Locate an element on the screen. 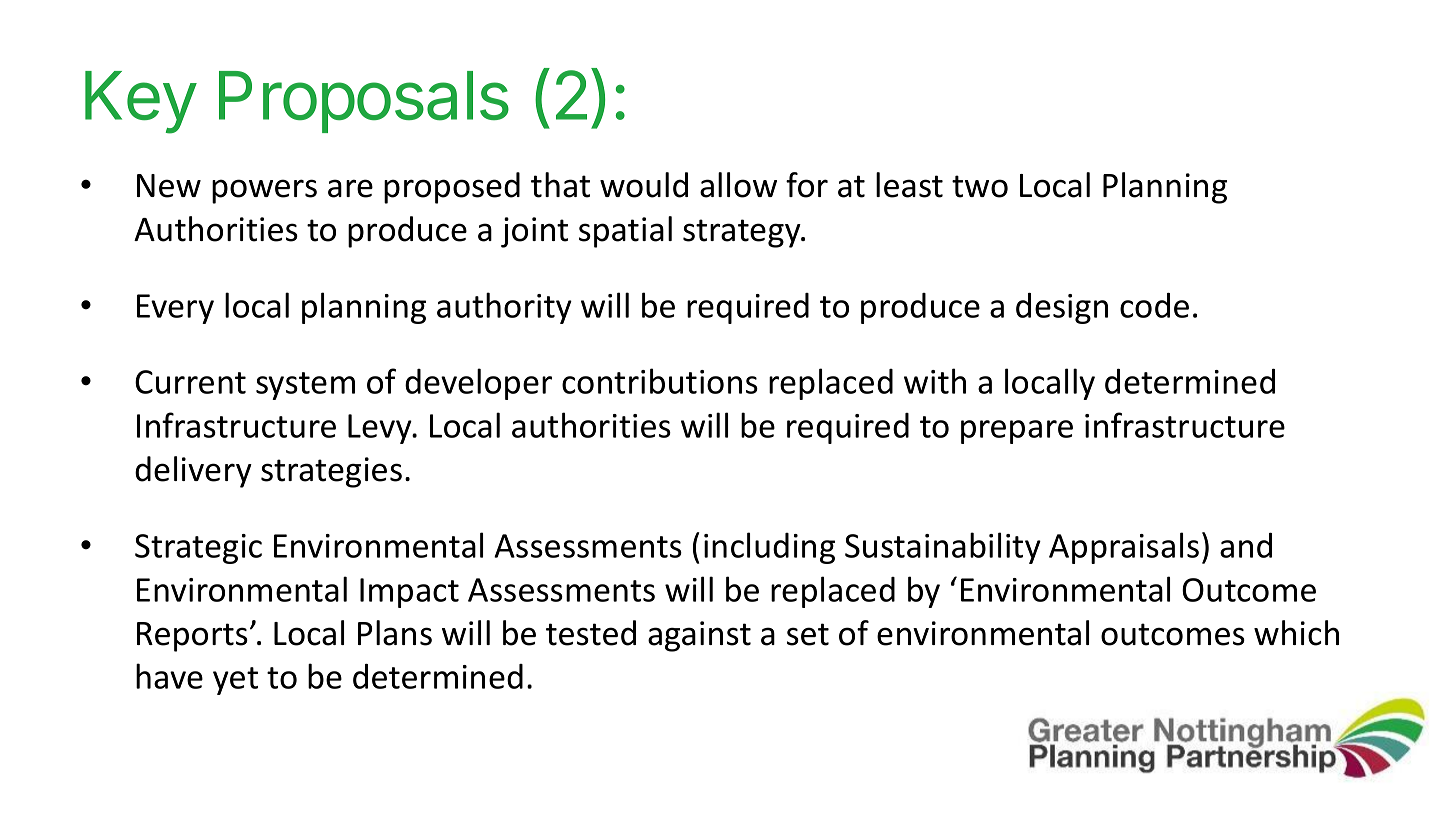 This screenshot has width=1456, height=819. allow is located at coordinates (738, 185).
